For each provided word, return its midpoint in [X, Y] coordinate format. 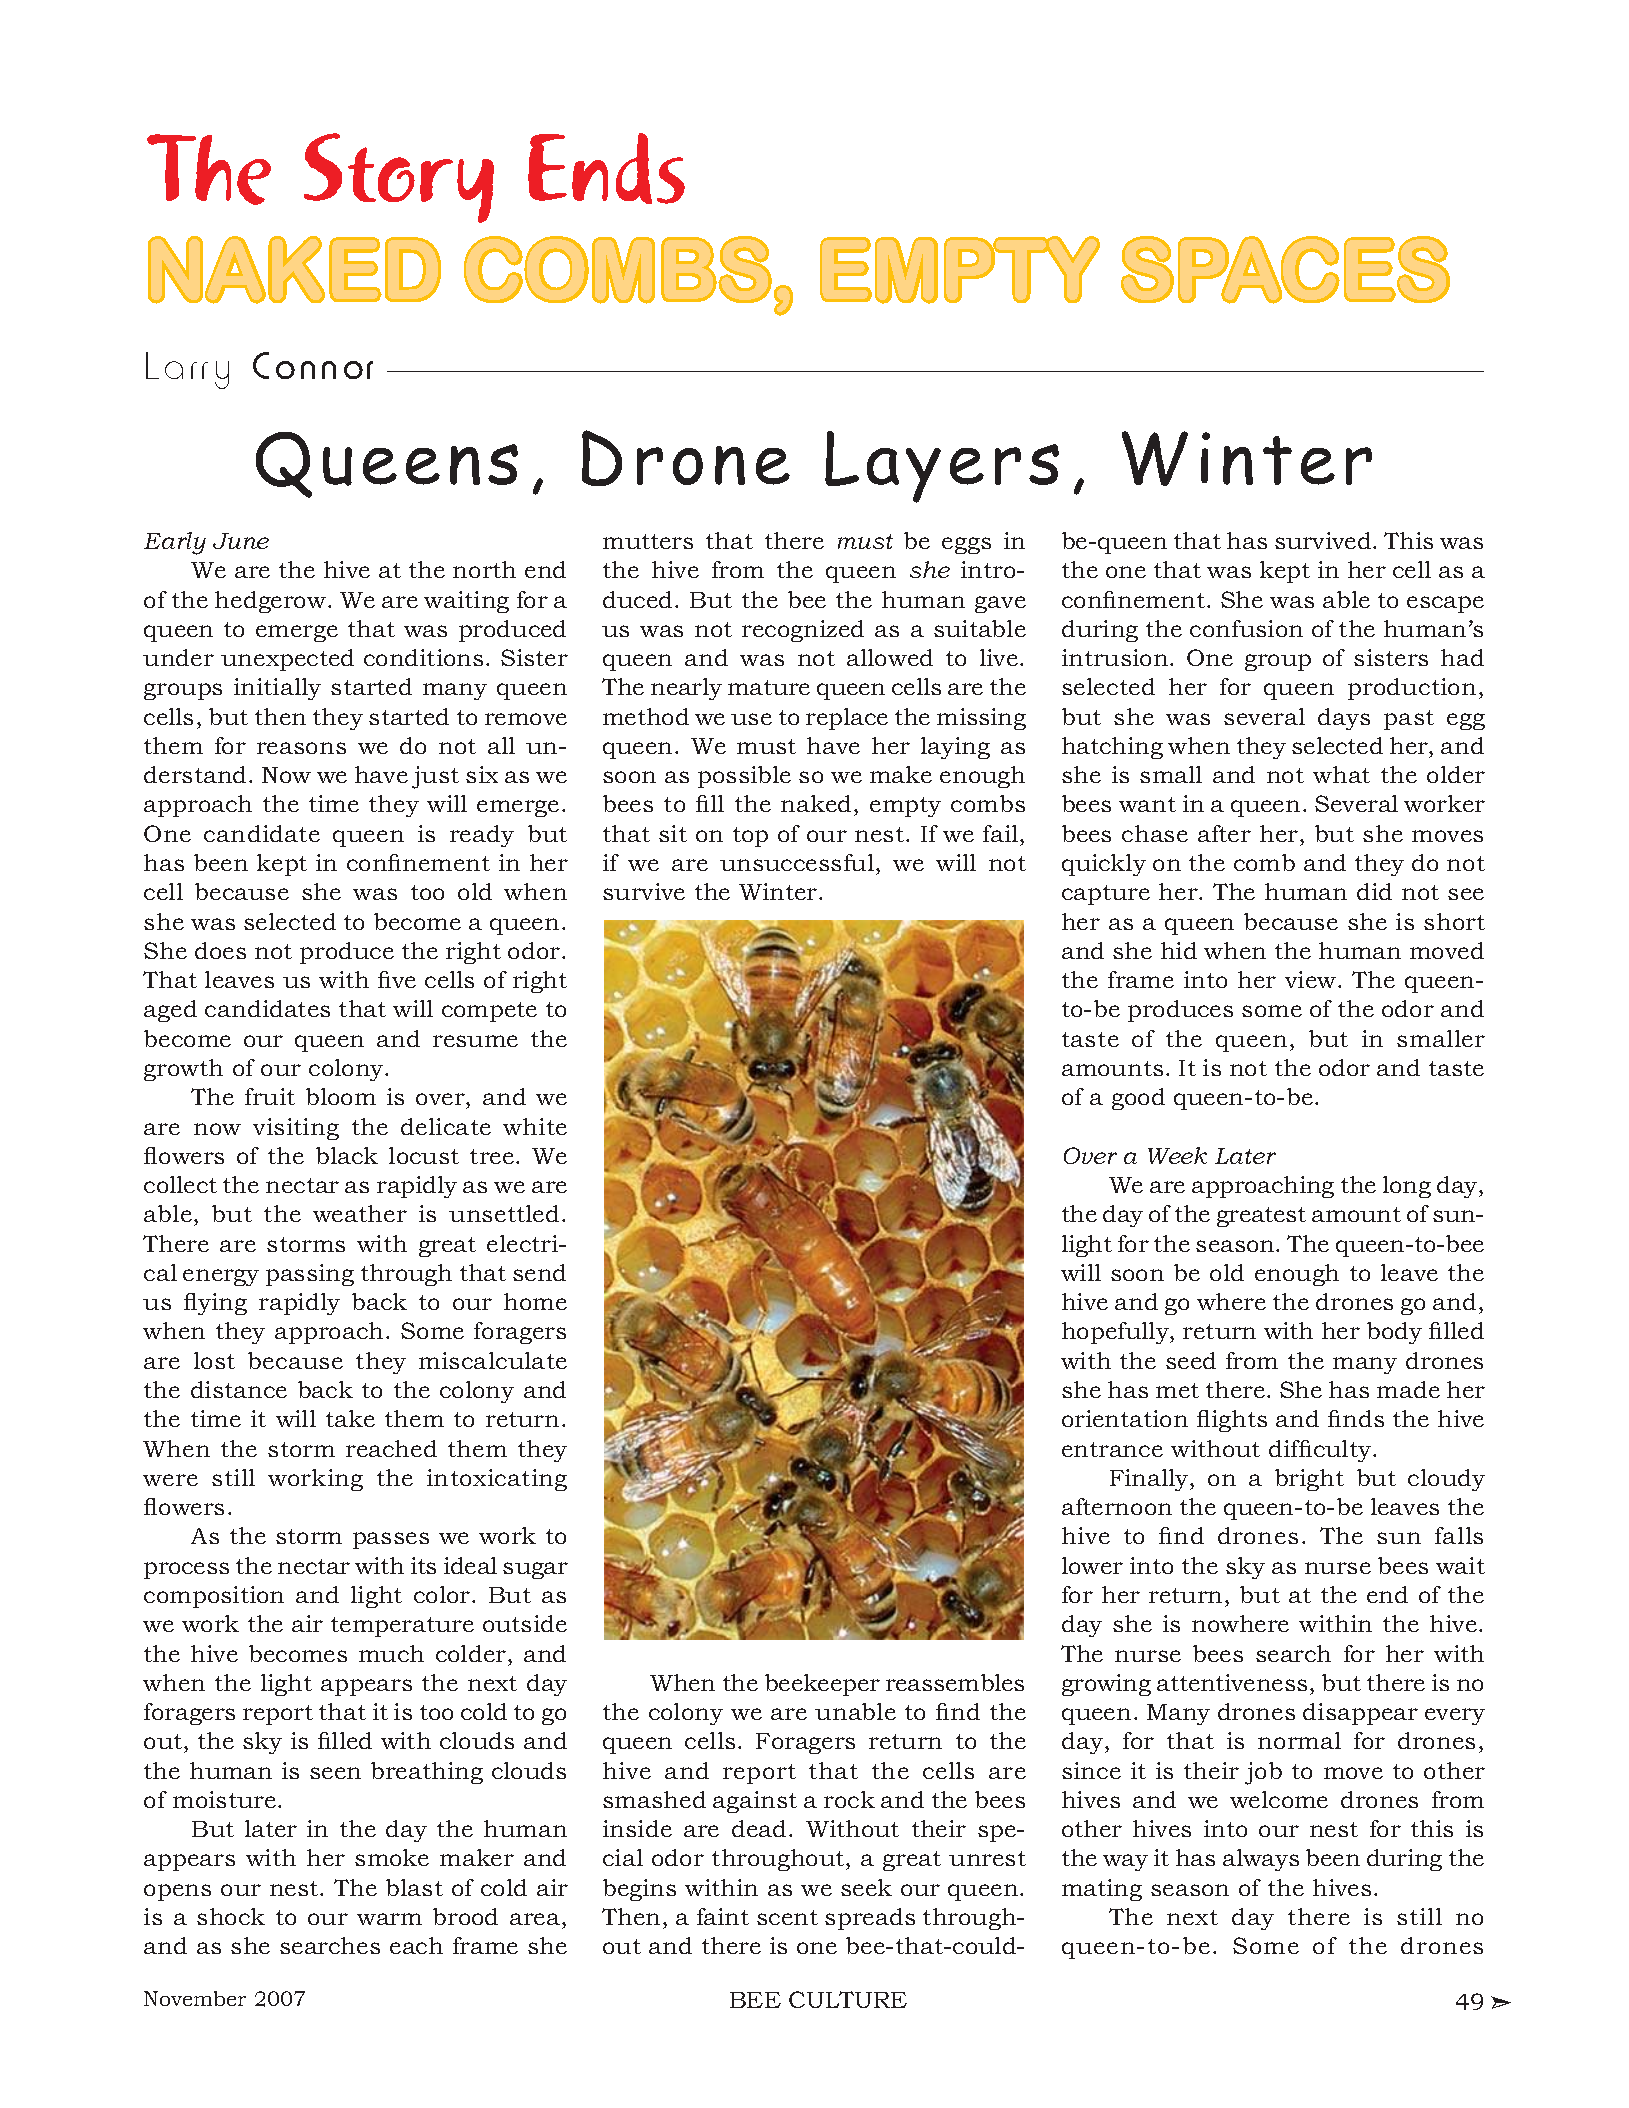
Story [399, 178]
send [539, 1272]
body [1394, 1333]
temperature [402, 1627]
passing [310, 1275]
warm [389, 1919]
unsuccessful [797, 862]
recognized [803, 631]
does [220, 950]
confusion [1246, 628]
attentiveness [1232, 1682]
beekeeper [822, 1685]
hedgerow [272, 602]
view [1312, 979]
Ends [606, 168]
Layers [942, 467]
